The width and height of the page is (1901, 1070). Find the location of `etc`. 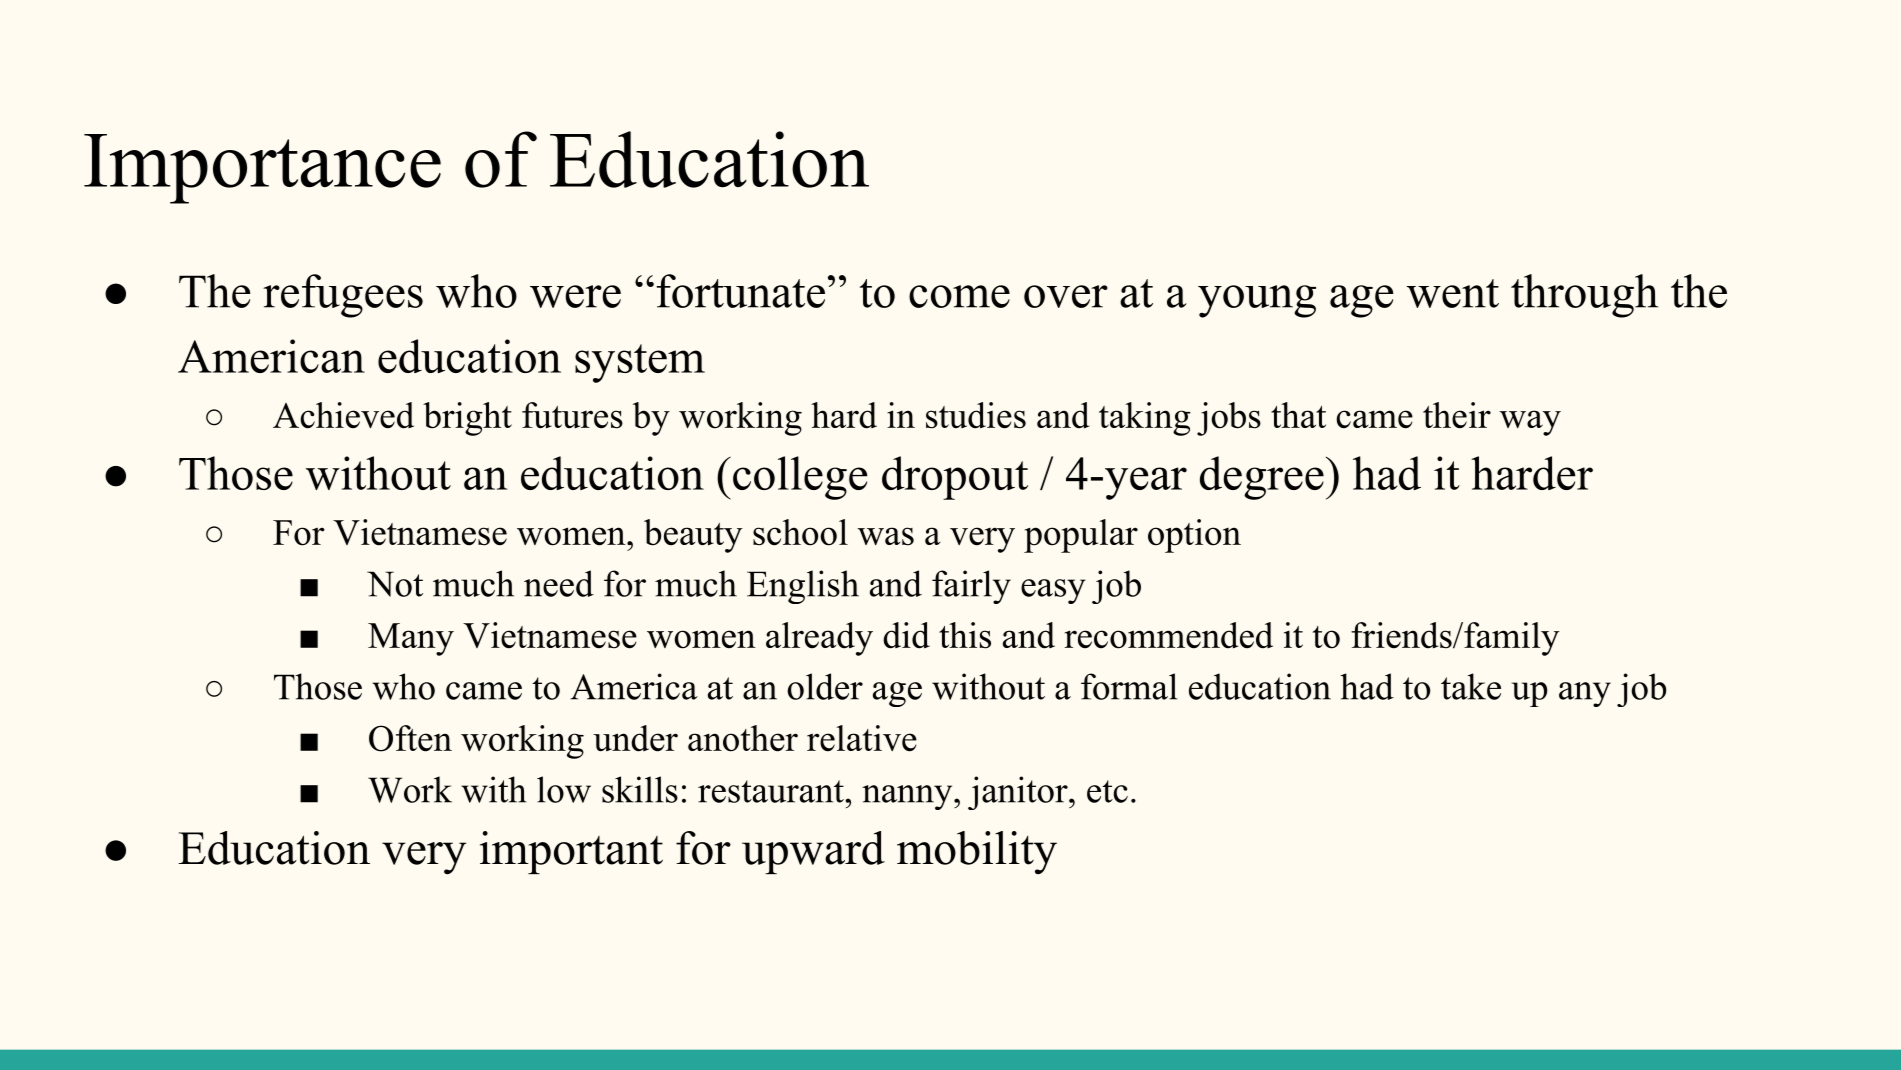

etc is located at coordinates (1107, 791).
